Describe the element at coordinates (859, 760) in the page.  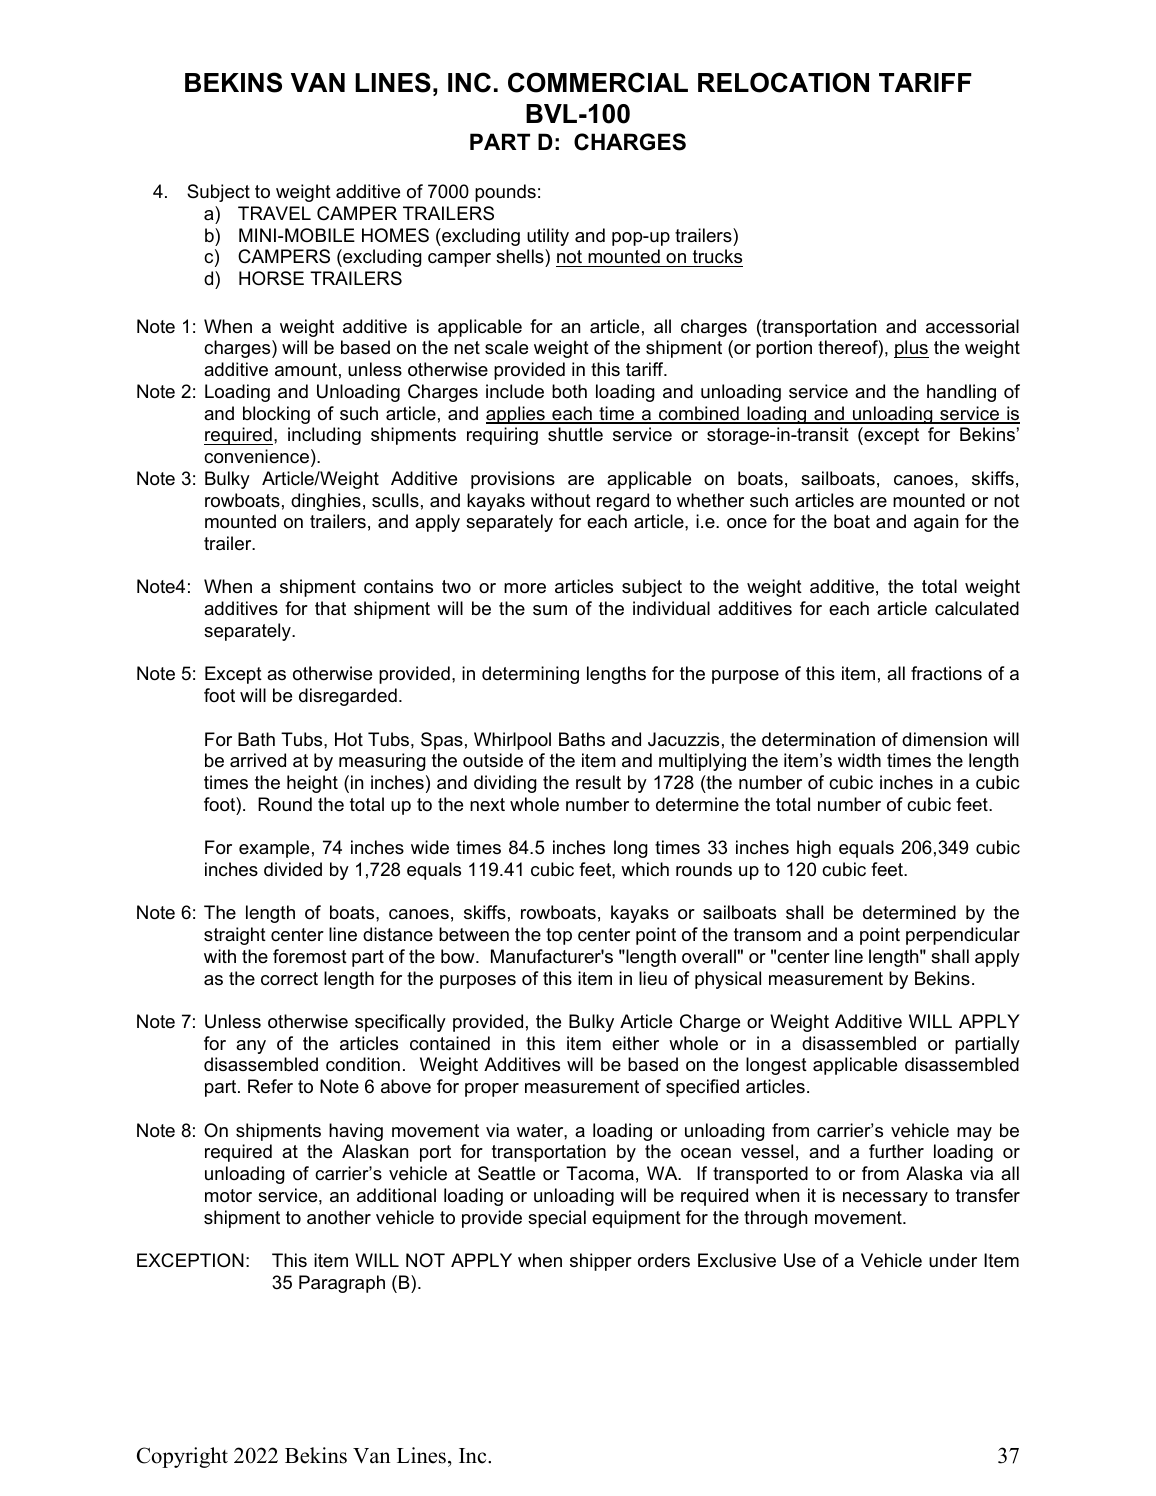
I see `width` at that location.
